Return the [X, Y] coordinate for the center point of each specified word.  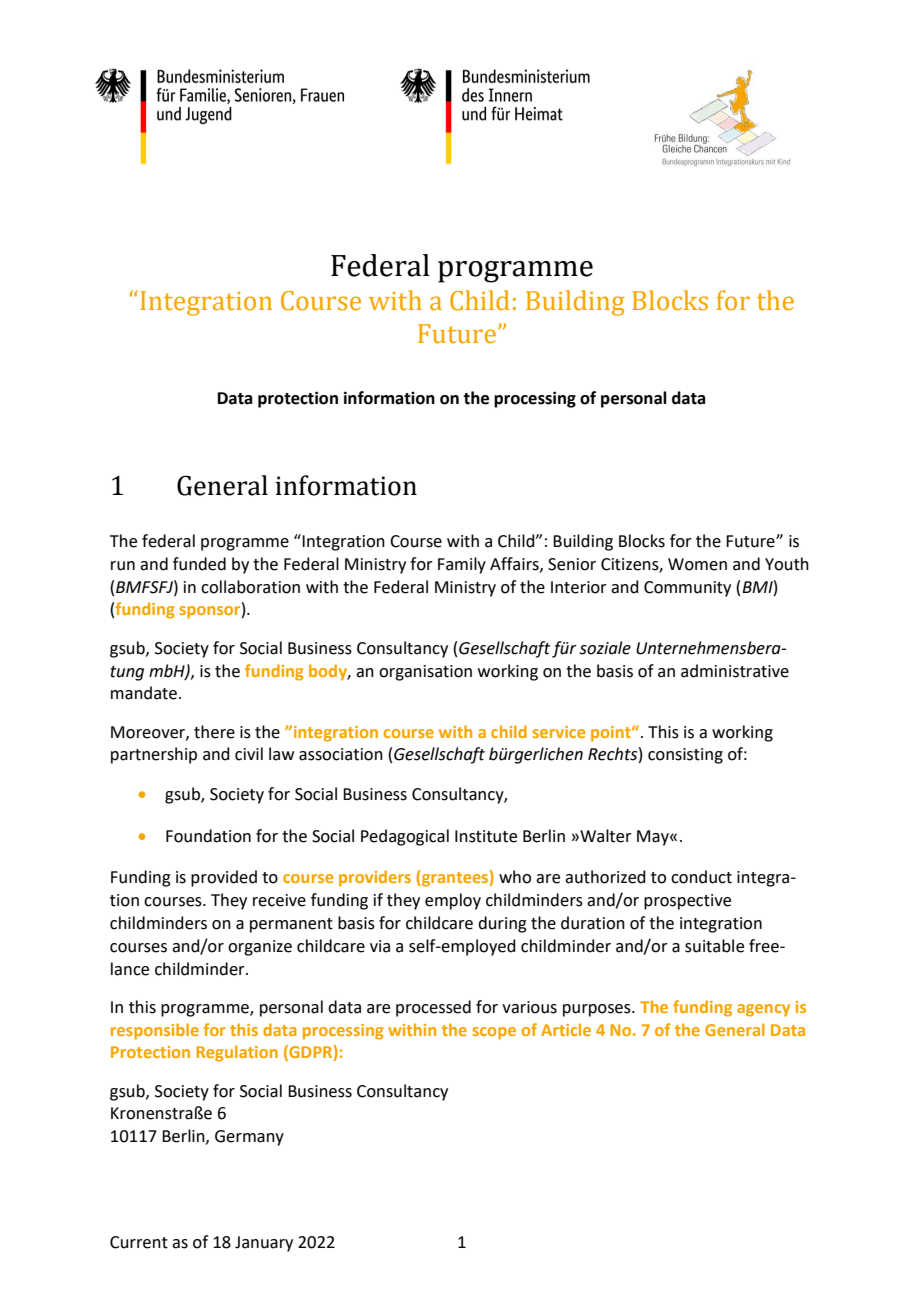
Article [566, 1029]
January [264, 1244]
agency [763, 1010]
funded [199, 564]
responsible [155, 1031]
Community [687, 589]
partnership [154, 755]
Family [462, 565]
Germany [249, 1138]
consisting [685, 756]
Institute [486, 836]
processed [433, 1008]
